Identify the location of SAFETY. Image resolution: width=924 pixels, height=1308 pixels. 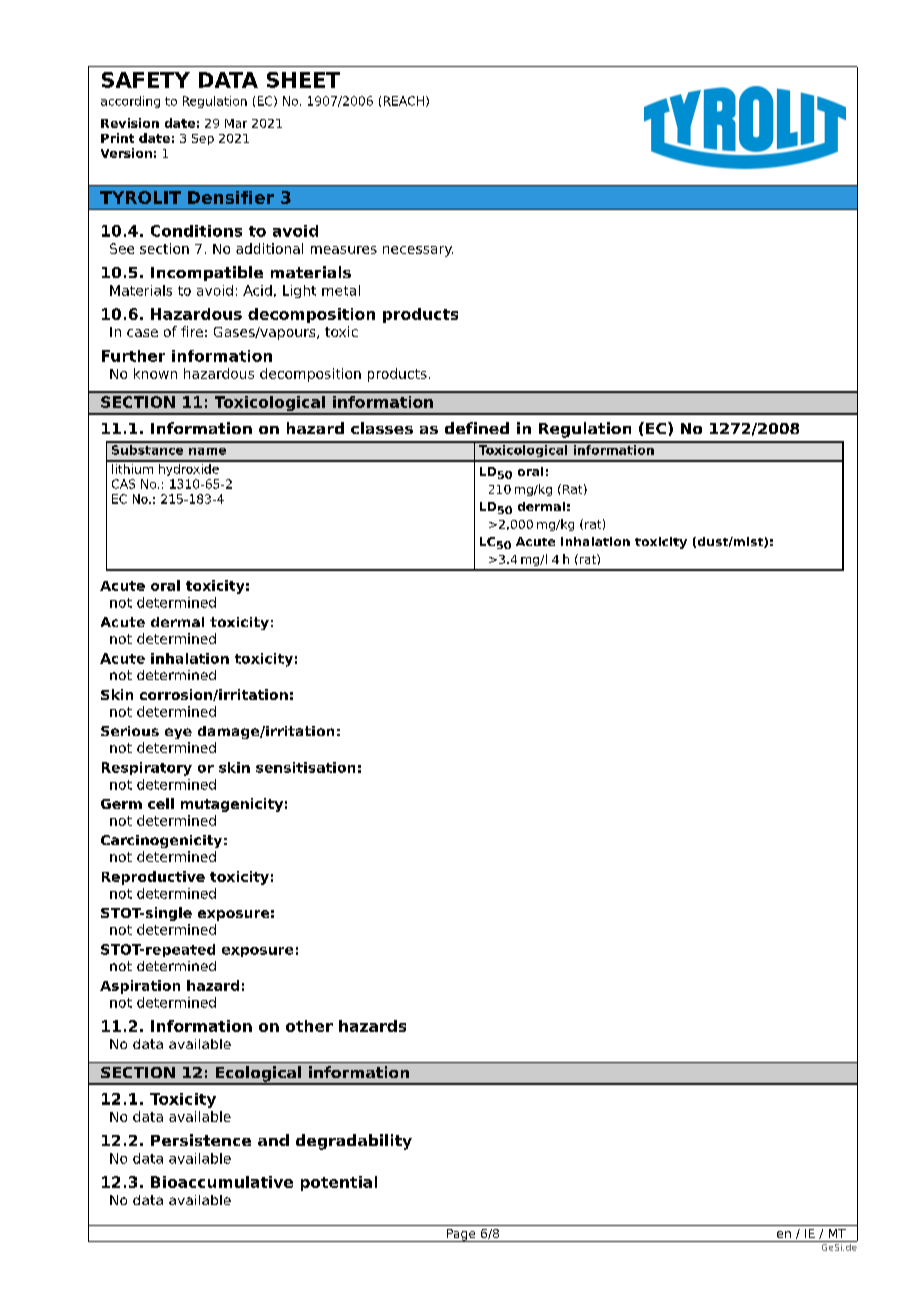
(146, 80).
